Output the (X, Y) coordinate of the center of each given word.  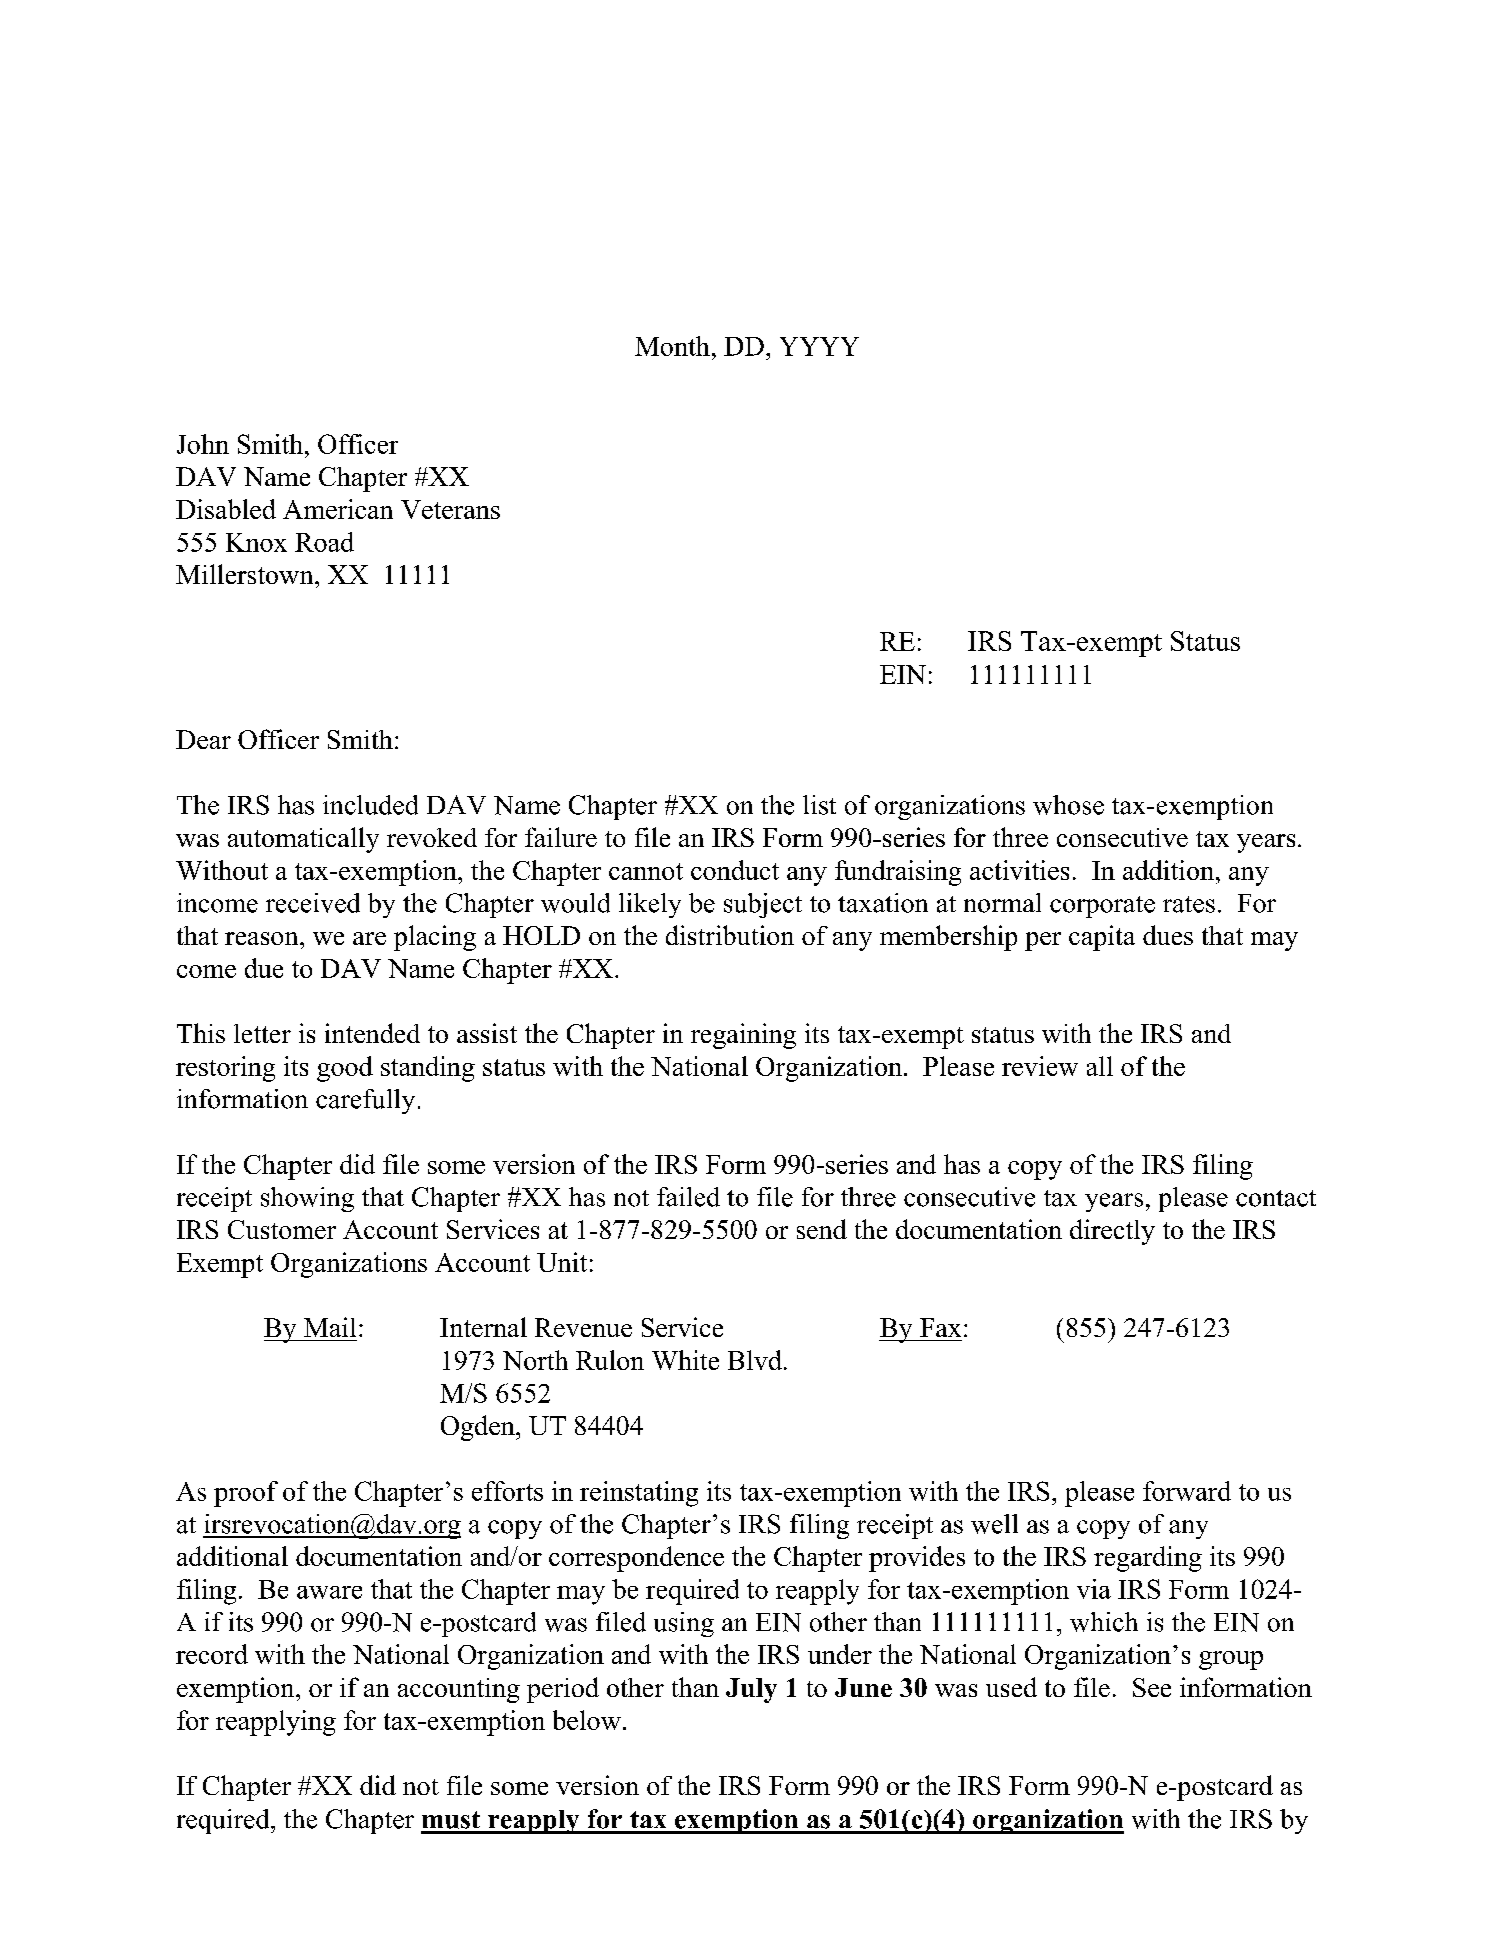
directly (1112, 1232)
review (1040, 1066)
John (203, 444)
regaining (743, 1036)
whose (1068, 805)
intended (372, 1033)
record (212, 1654)
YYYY (819, 346)
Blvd (755, 1360)
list (819, 805)
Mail (330, 1327)
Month (672, 346)
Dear (203, 739)
